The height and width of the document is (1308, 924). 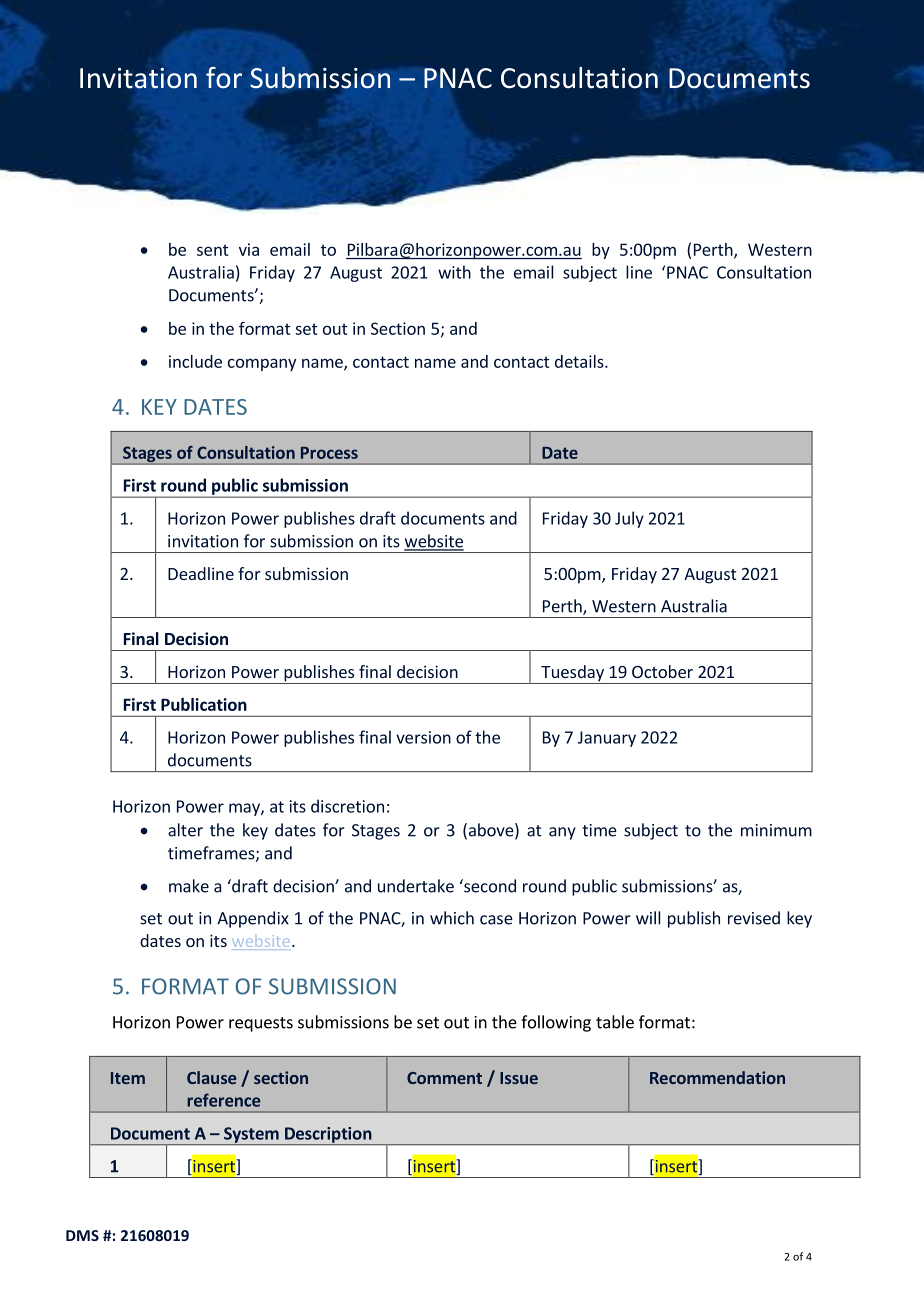 I want to click on with, so click(x=454, y=272).
